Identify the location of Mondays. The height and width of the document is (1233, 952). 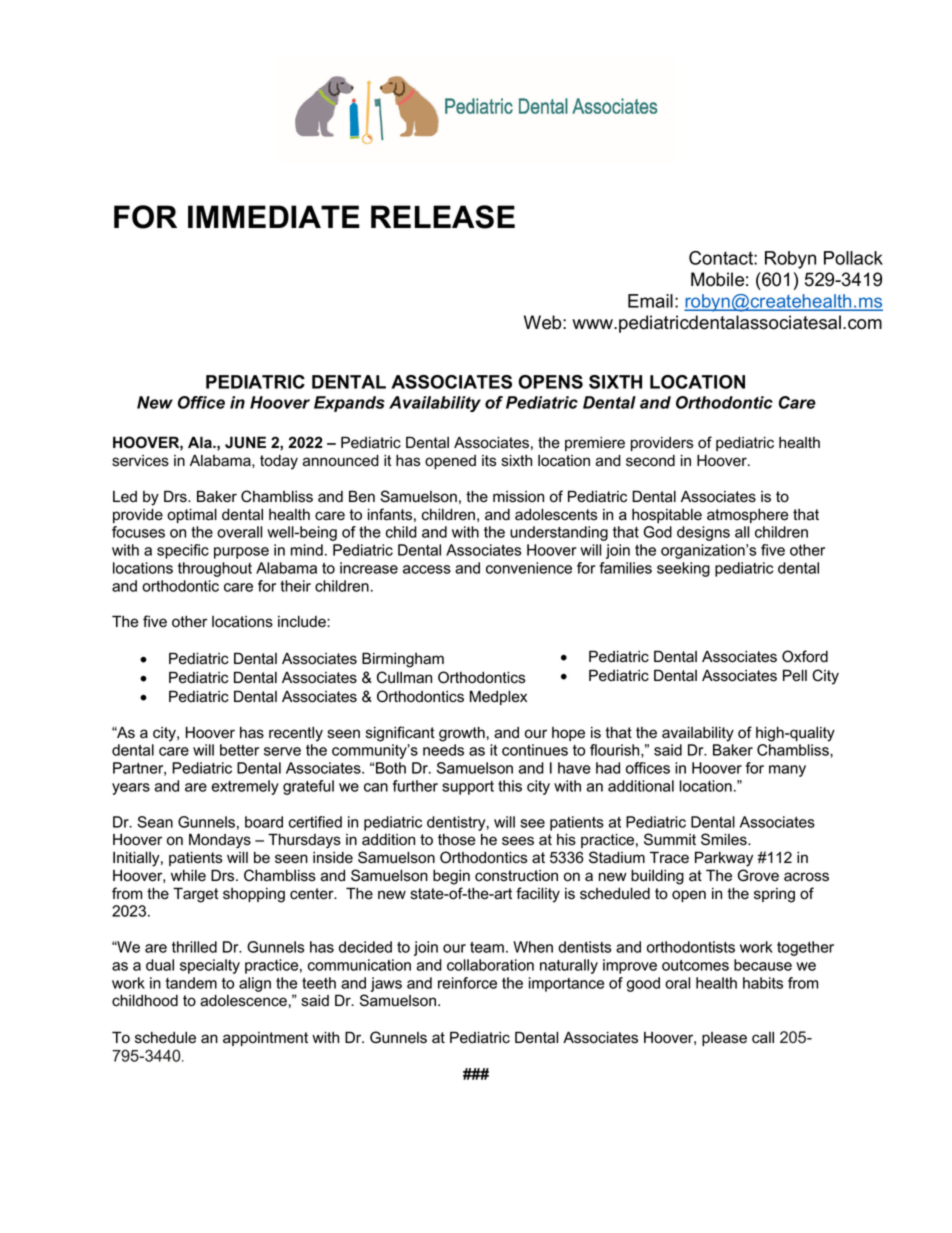
(220, 841).
